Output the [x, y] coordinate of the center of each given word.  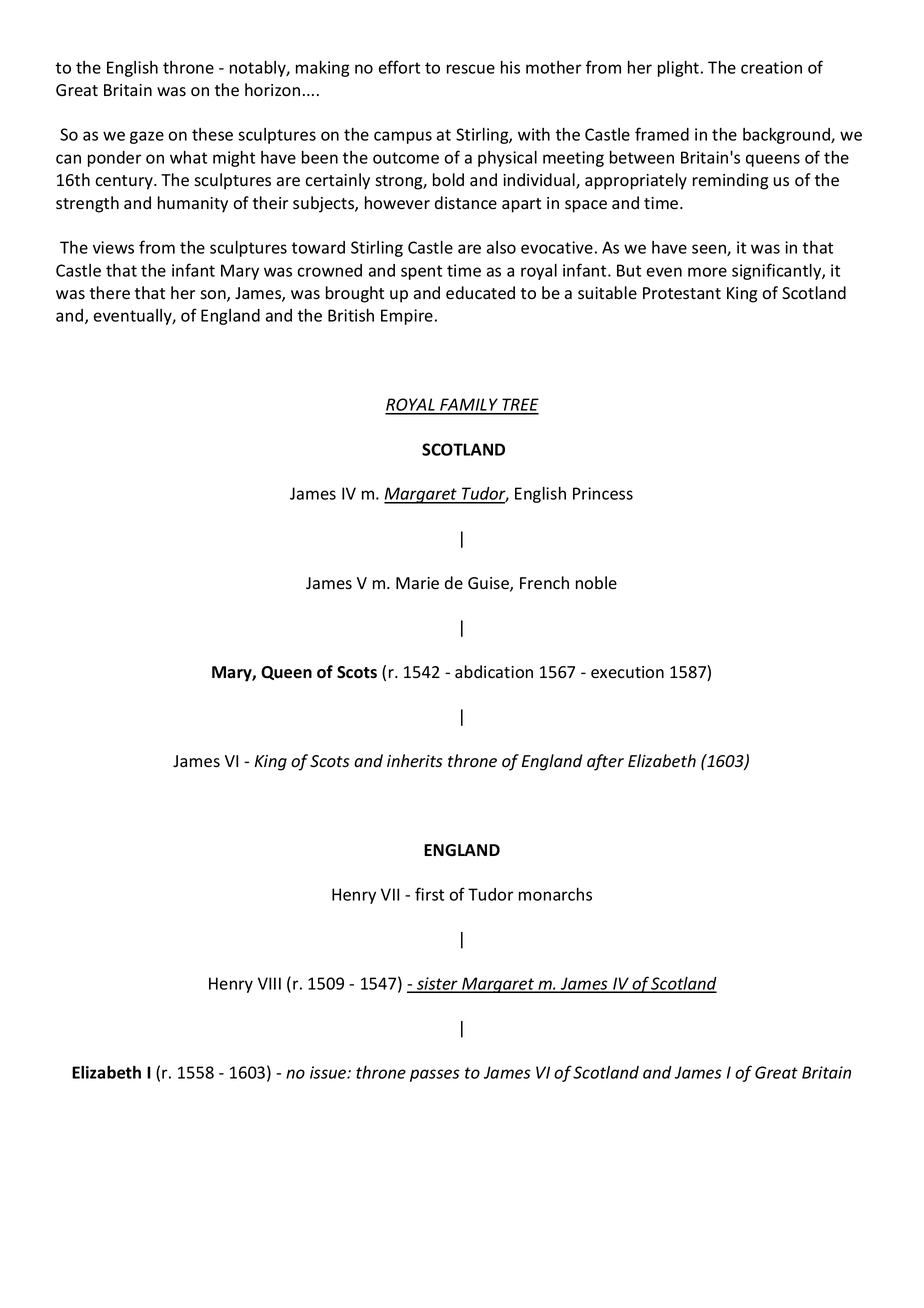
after [605, 762]
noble [596, 583]
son [214, 296]
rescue [471, 69]
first [429, 894]
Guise [489, 584]
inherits [415, 761]
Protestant [682, 293]
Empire [407, 317]
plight [680, 69]
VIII [269, 983]
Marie [417, 583]
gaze [147, 137]
